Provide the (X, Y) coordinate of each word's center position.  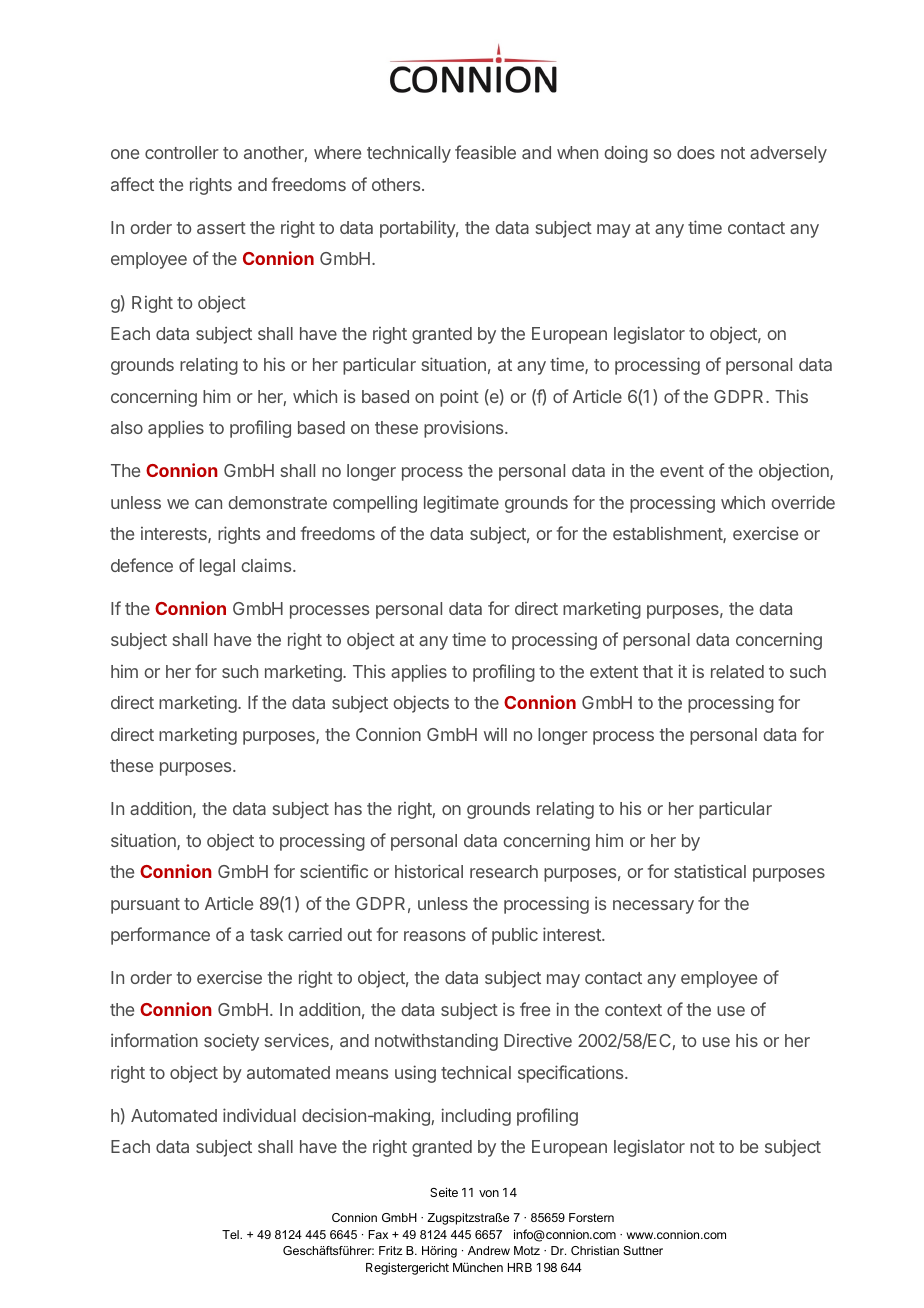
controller (182, 152)
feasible (485, 152)
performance (160, 936)
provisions (465, 429)
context (633, 1010)
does (696, 152)
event (682, 471)
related (737, 671)
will (495, 734)
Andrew (489, 1250)
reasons (435, 936)
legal (217, 567)
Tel (231, 1234)
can (208, 504)
